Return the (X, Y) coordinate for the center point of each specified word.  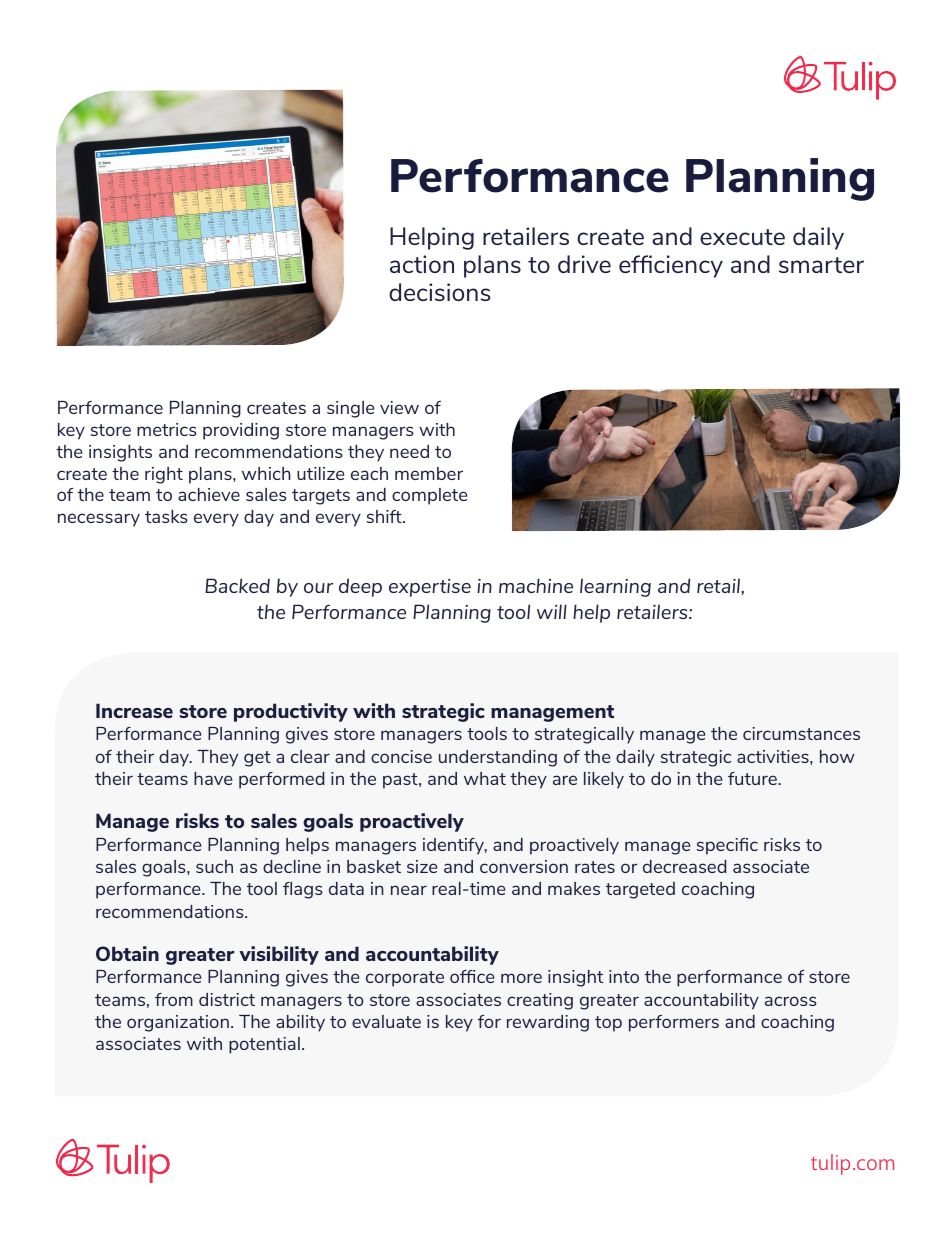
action (422, 264)
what (485, 778)
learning (615, 587)
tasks (166, 516)
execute (742, 237)
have (213, 778)
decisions (439, 292)
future (753, 778)
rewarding (548, 1023)
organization (178, 1023)
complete (429, 496)
